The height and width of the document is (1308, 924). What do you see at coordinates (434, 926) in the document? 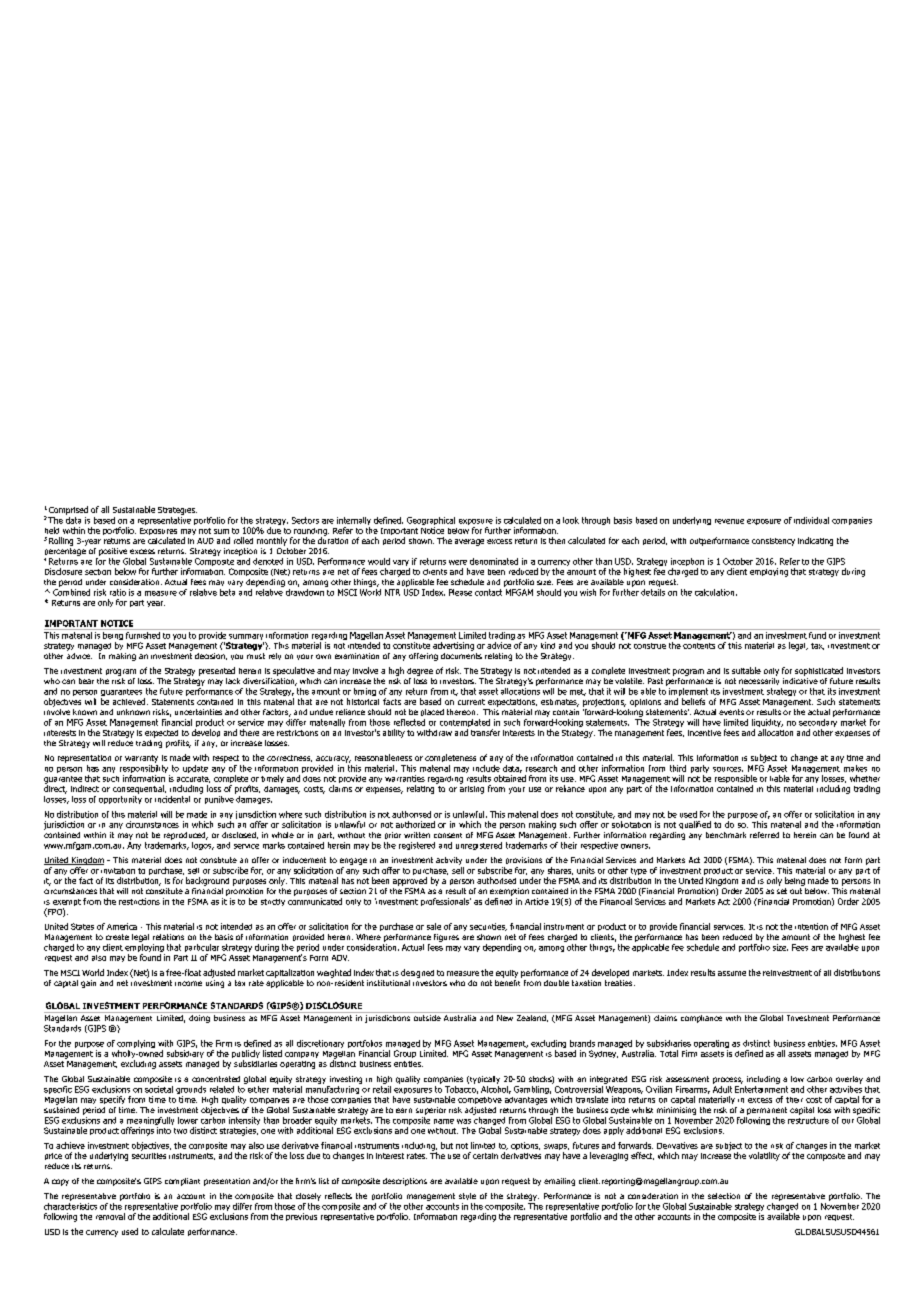
I see `sale` at bounding box center [434, 926].
